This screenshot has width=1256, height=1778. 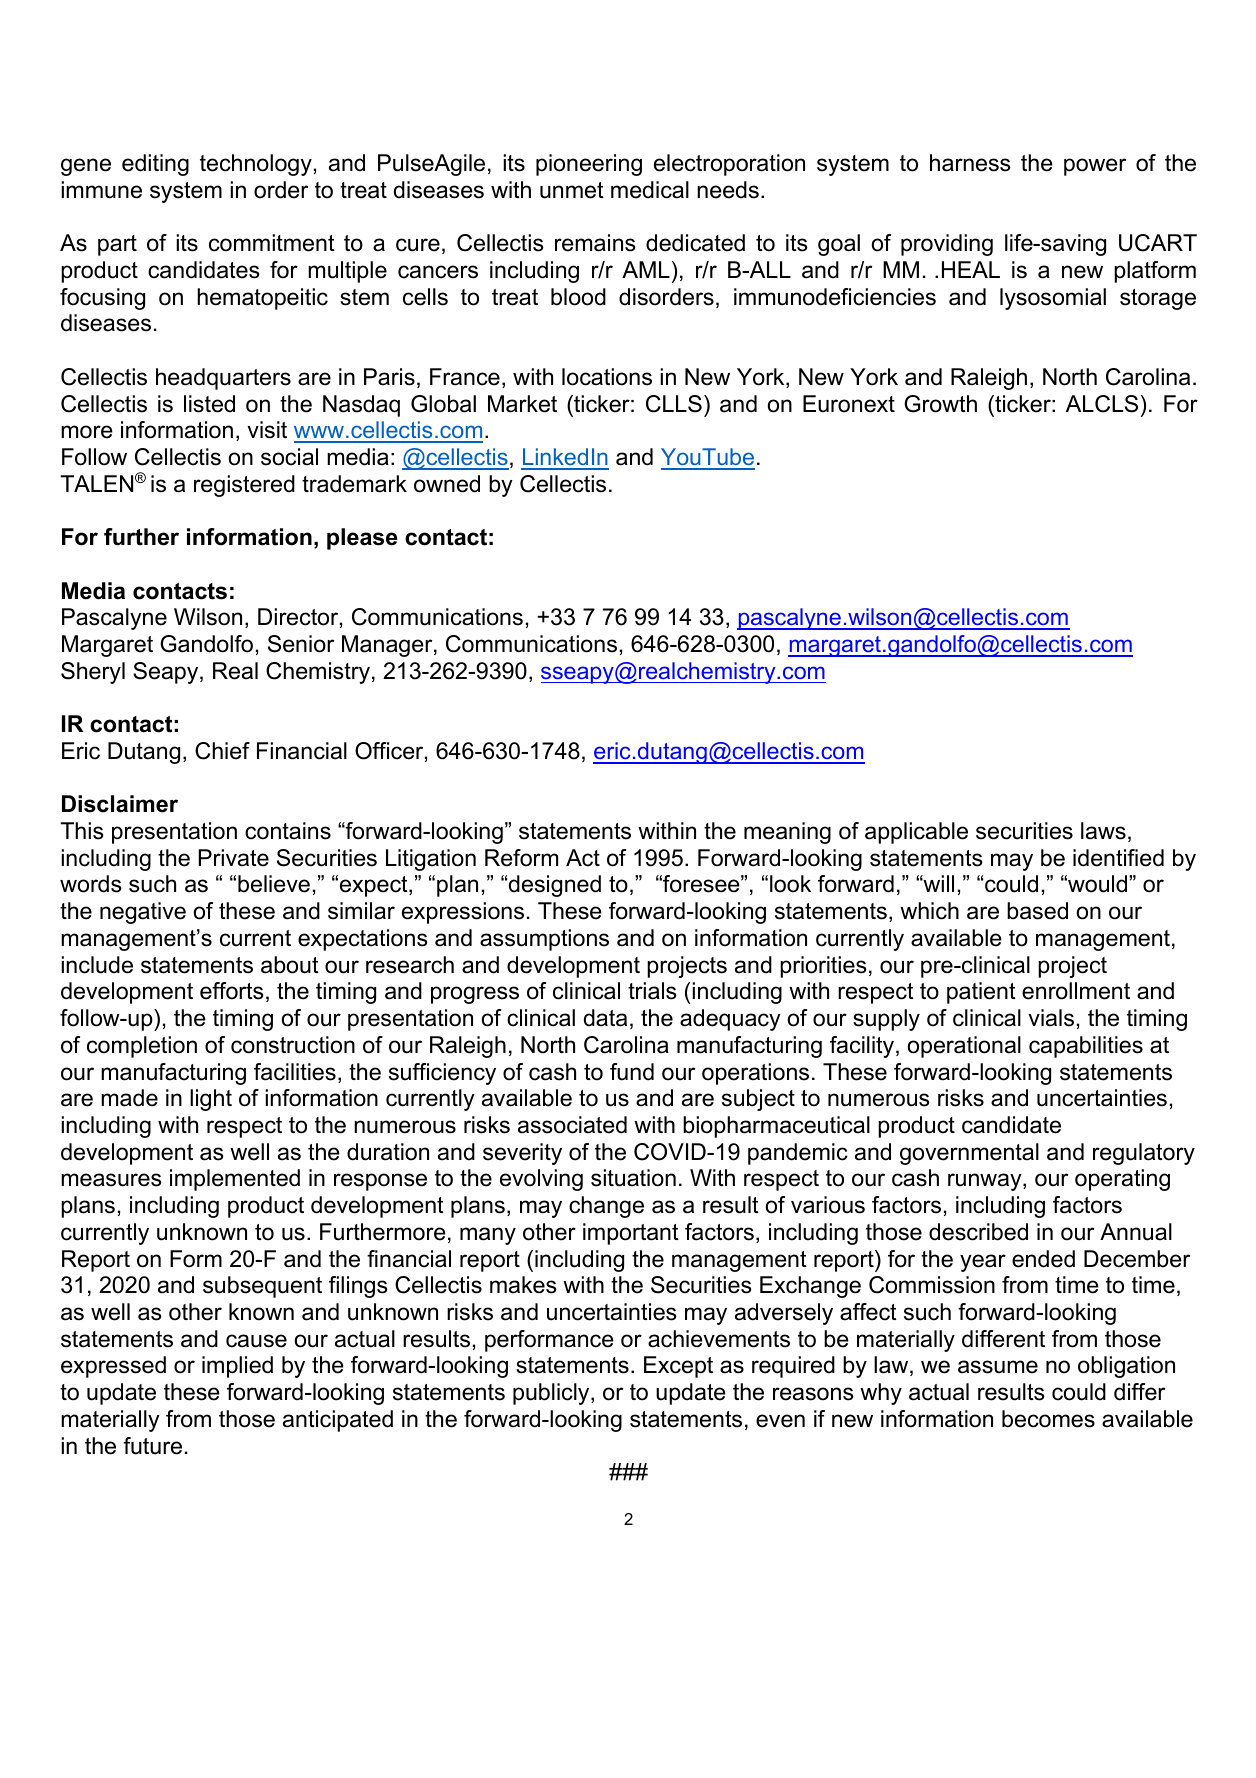 What do you see at coordinates (970, 163) in the screenshot?
I see `harness` at bounding box center [970, 163].
